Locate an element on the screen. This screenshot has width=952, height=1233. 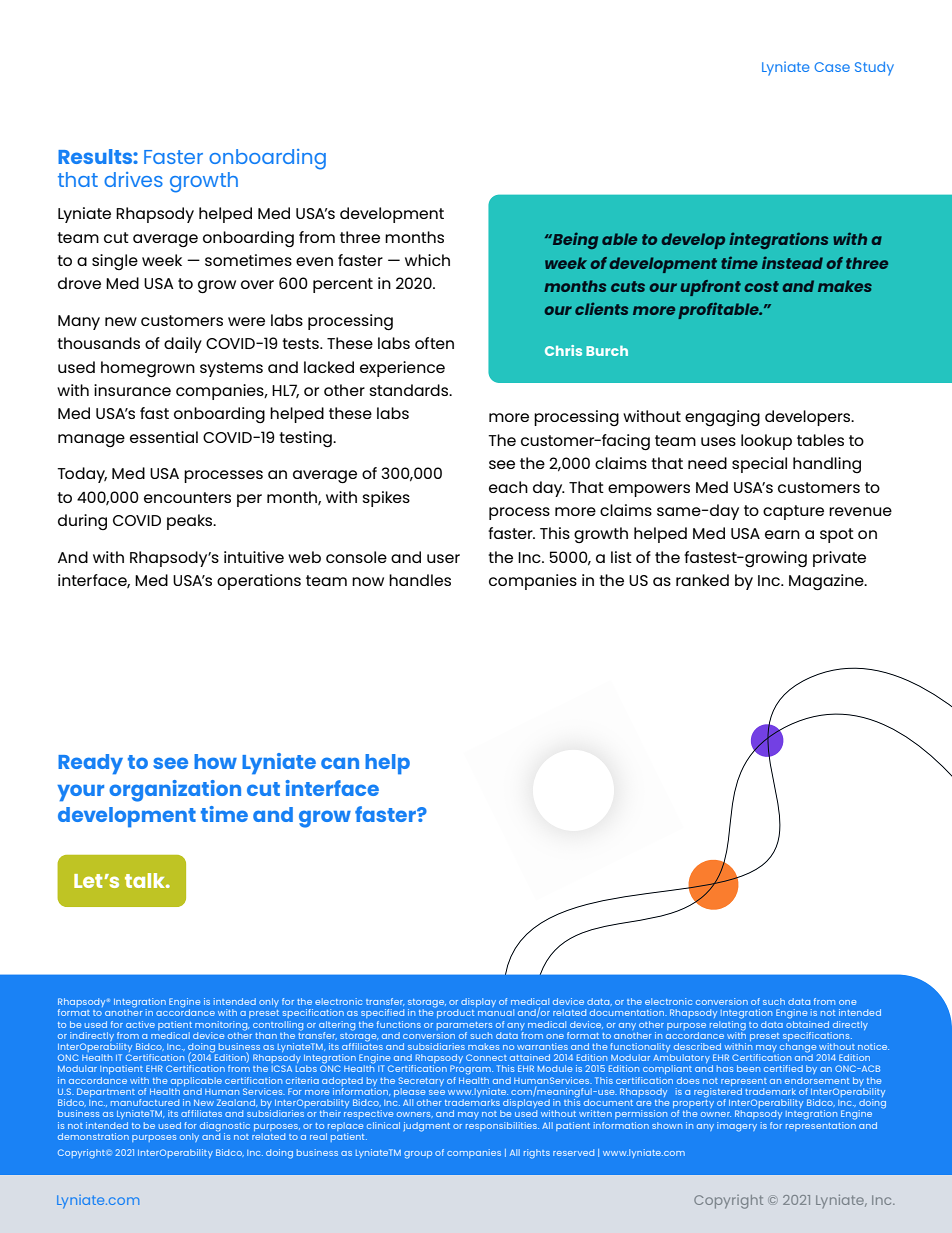
essential is located at coordinates (164, 437).
